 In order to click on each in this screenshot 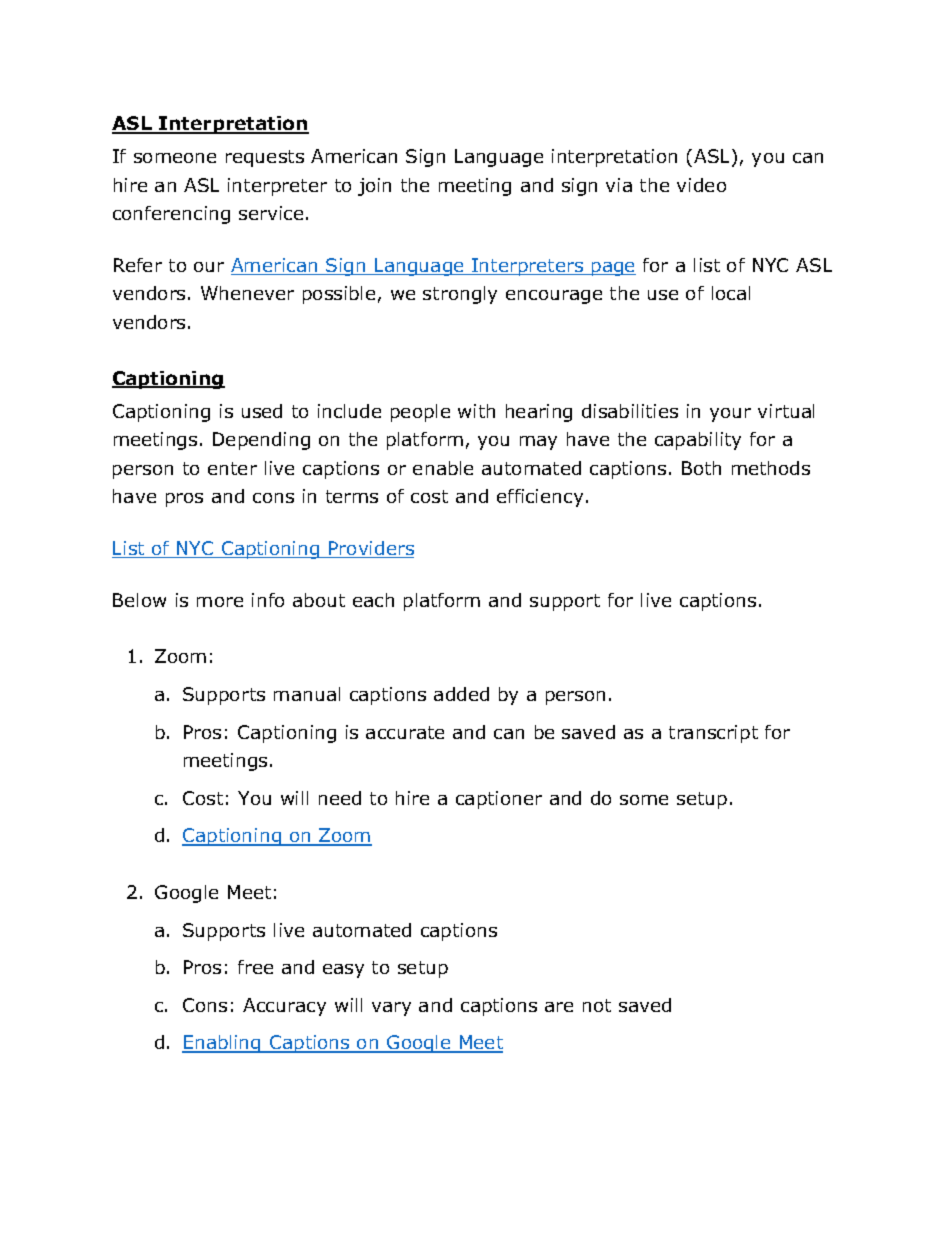, I will do `click(373, 600)`.
